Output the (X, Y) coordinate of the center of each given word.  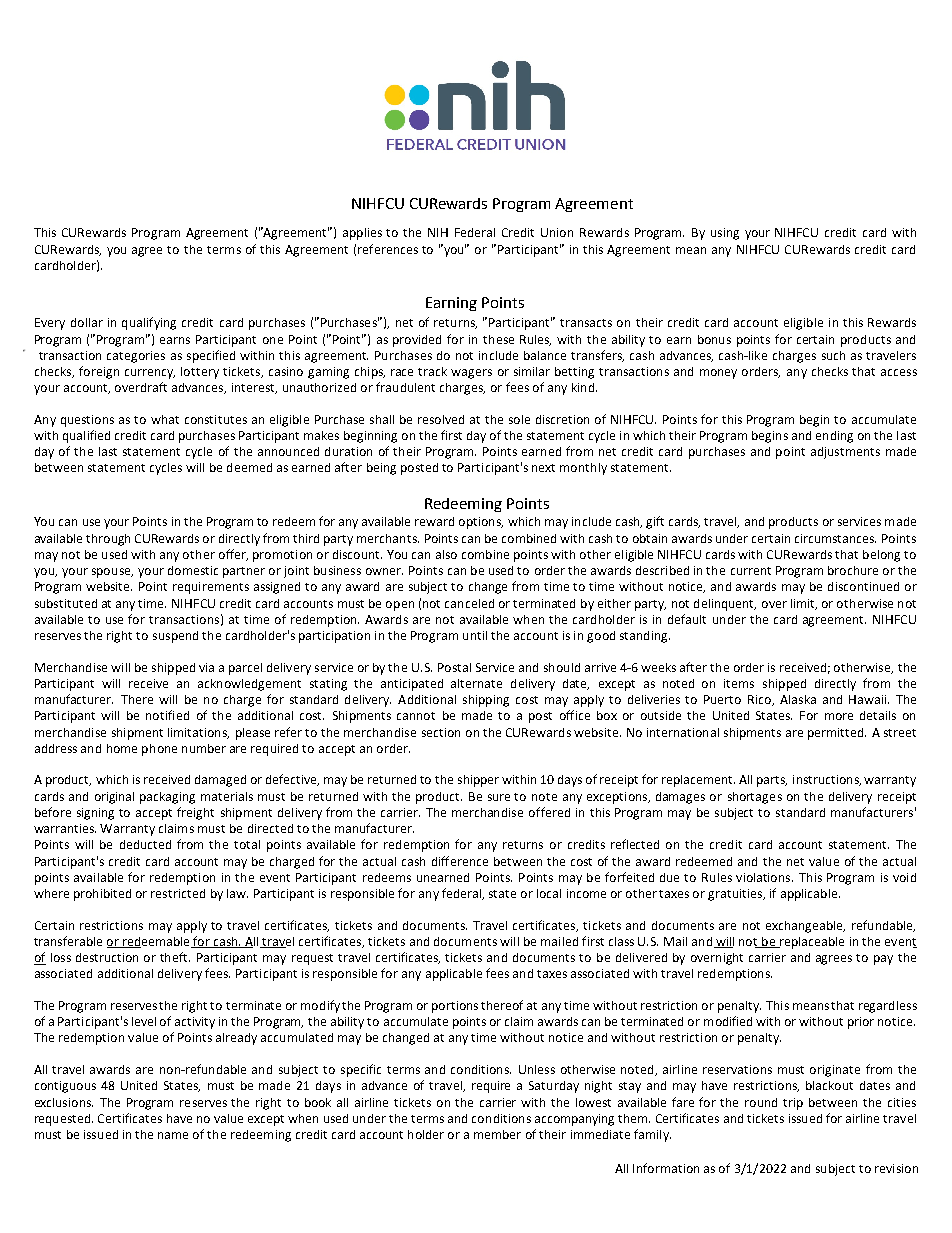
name (173, 1135)
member (497, 1134)
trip (793, 1104)
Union (557, 232)
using (725, 234)
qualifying (149, 323)
